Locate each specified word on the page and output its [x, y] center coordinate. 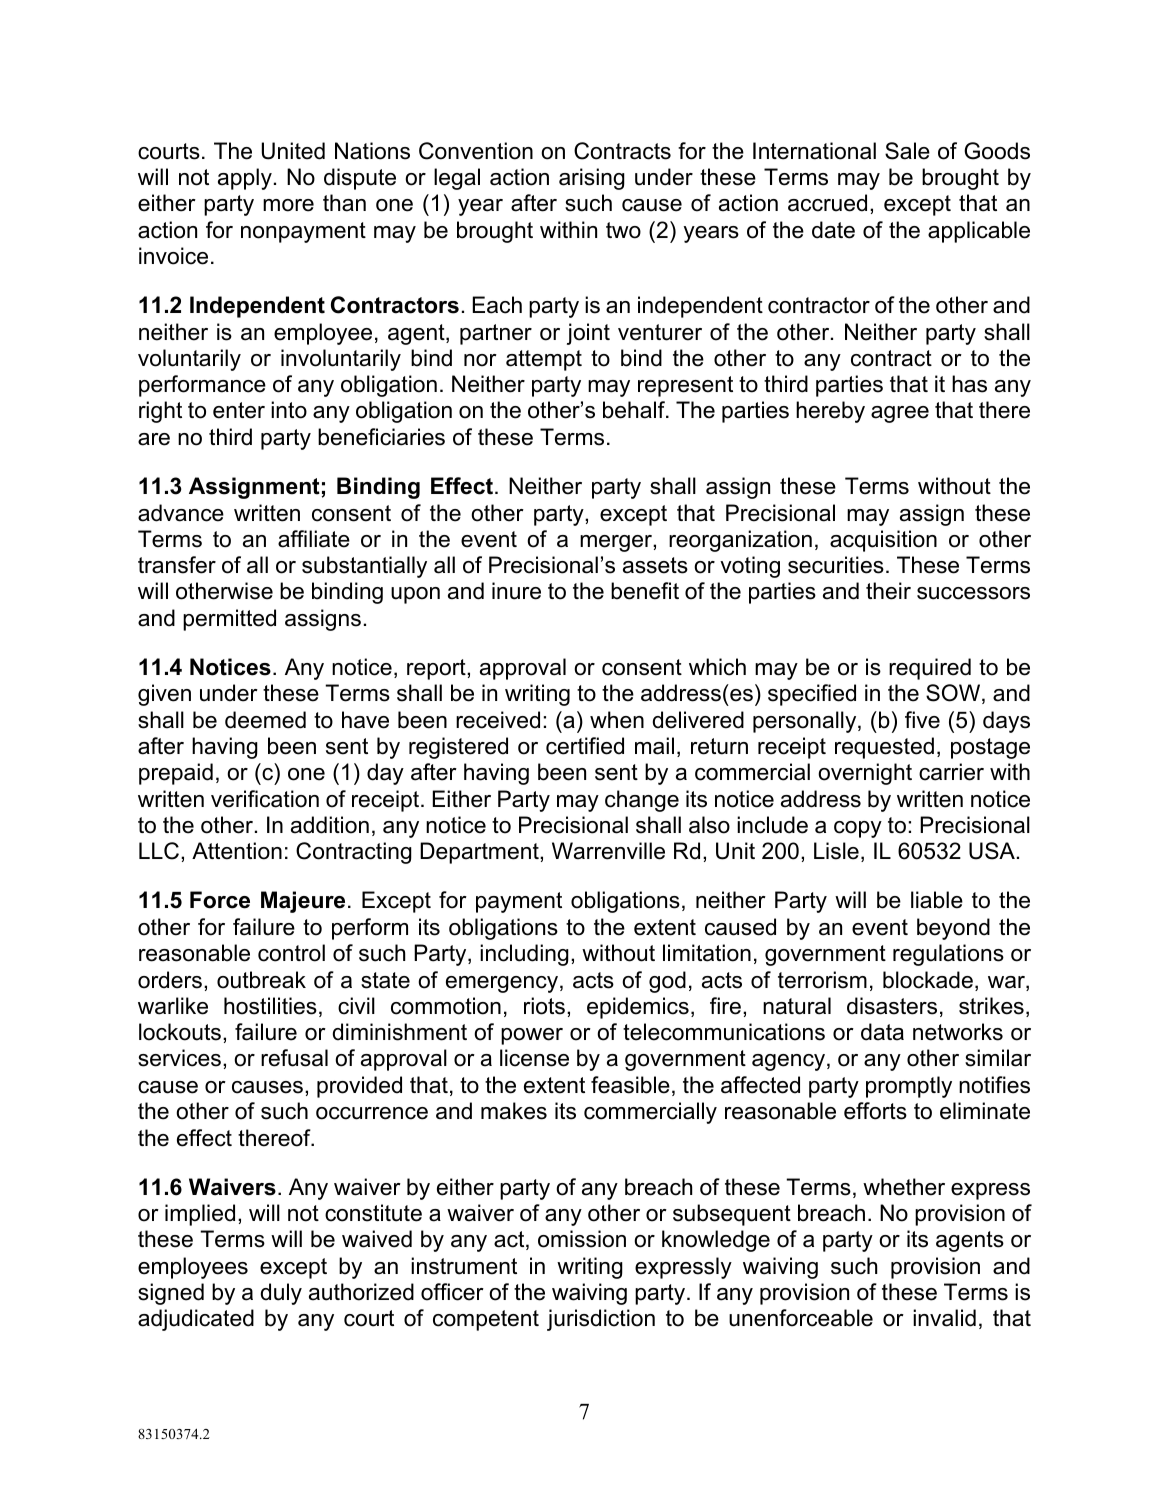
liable [937, 900]
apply [245, 179]
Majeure [303, 902]
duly [281, 1294]
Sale [907, 151]
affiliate [314, 539]
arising [592, 179]
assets [655, 565]
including [524, 955]
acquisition [883, 541]
